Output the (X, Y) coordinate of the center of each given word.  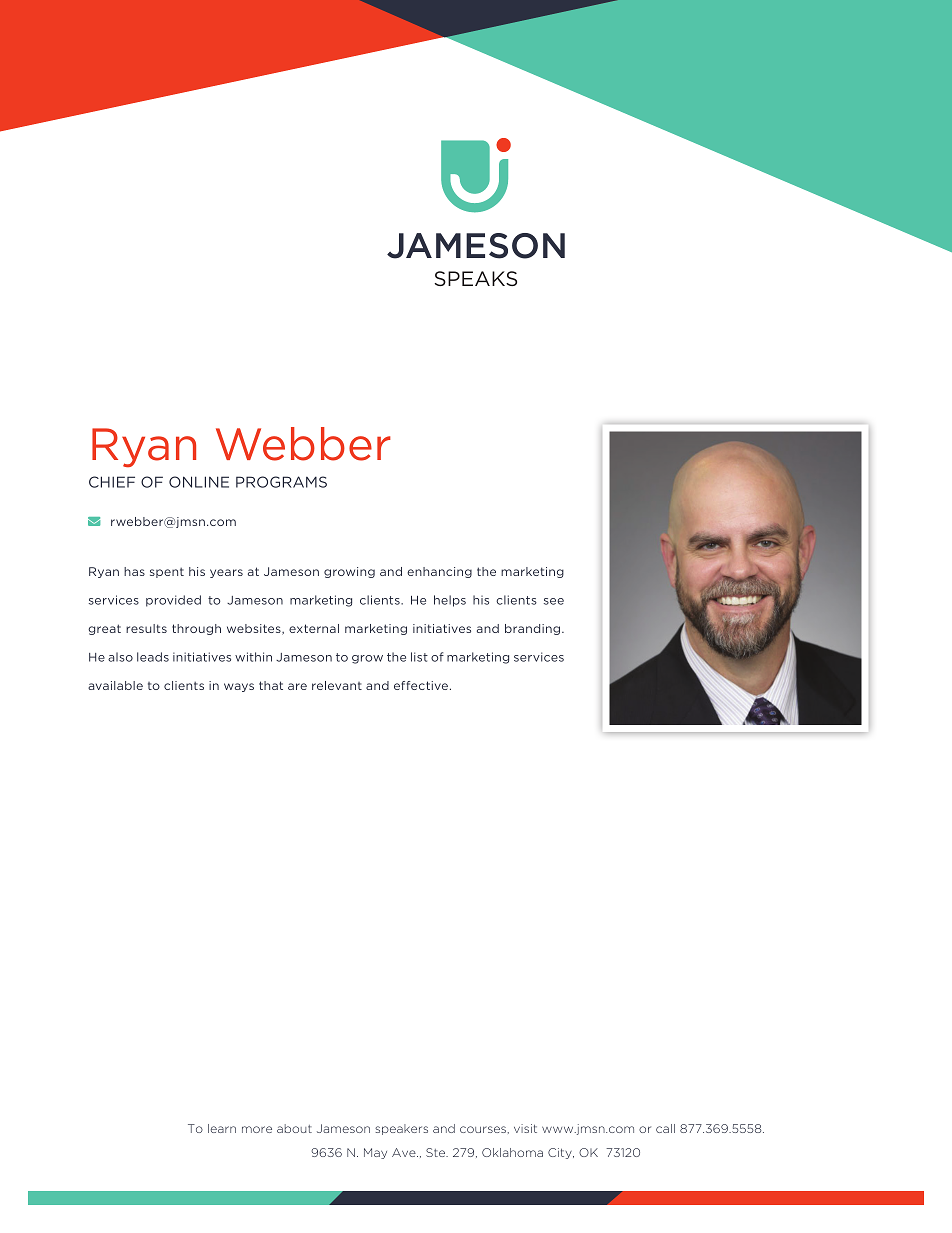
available (115, 685)
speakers (401, 1129)
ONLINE (199, 482)
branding (532, 629)
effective (421, 685)
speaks (475, 278)
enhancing (439, 572)
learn (222, 1128)
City (561, 1153)
